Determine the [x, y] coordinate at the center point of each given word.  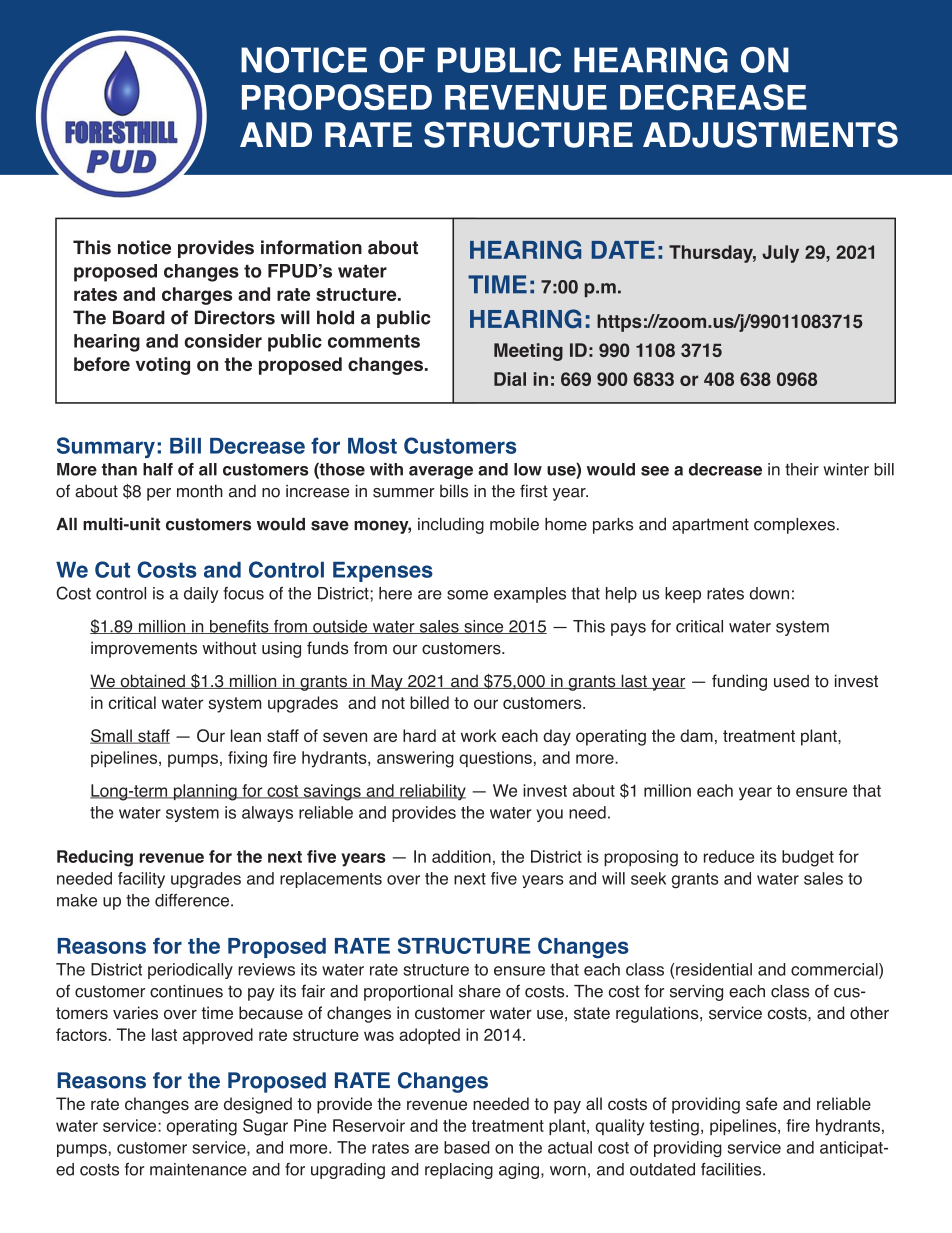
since [484, 627]
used [791, 681]
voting [163, 366]
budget [808, 858]
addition [461, 856]
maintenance [198, 1169]
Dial [510, 379]
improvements [144, 649]
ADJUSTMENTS [770, 134]
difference [192, 900]
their [802, 469]
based [466, 1147]
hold [335, 317]
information [311, 247]
